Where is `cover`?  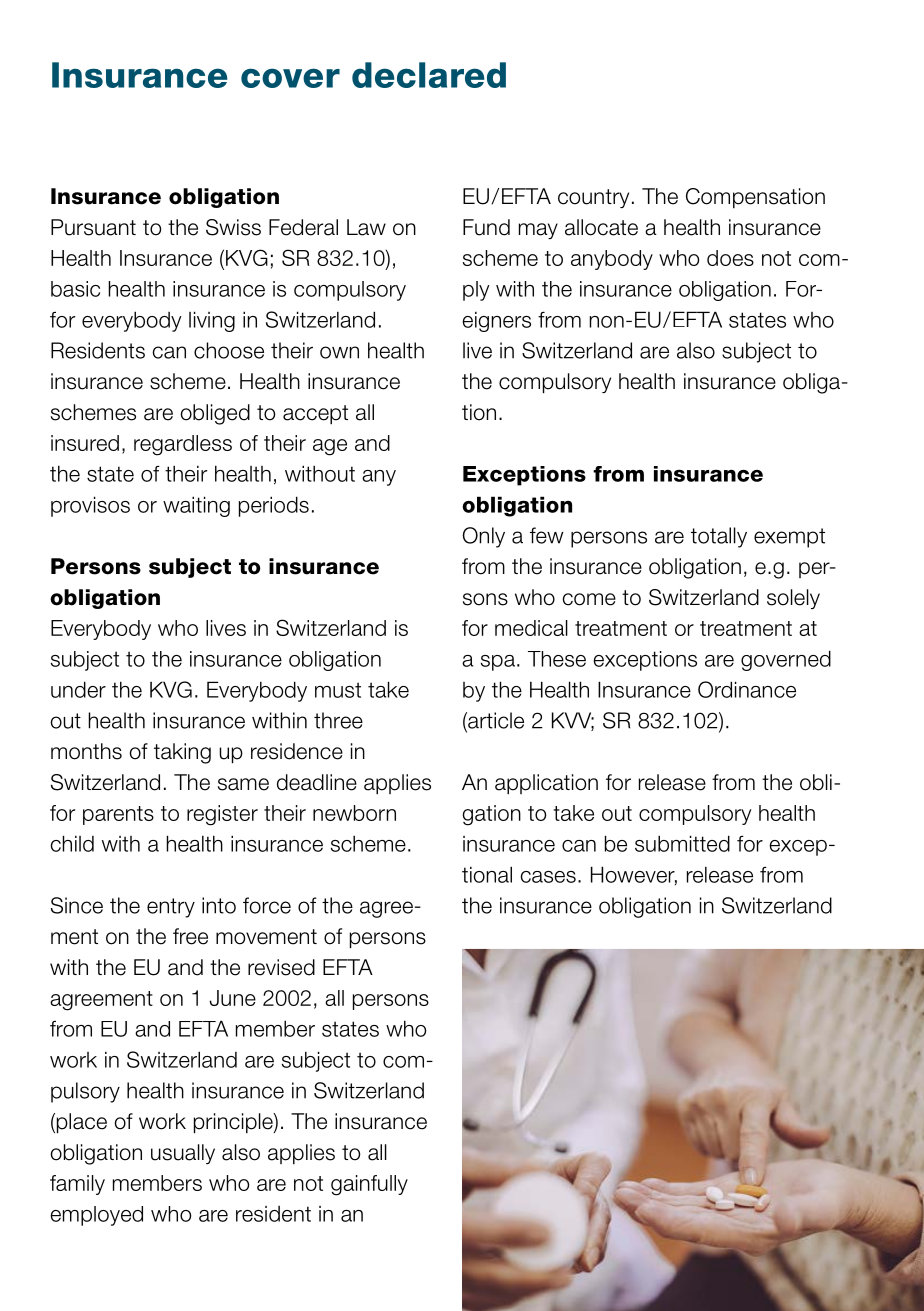
cover is located at coordinates (290, 78).
